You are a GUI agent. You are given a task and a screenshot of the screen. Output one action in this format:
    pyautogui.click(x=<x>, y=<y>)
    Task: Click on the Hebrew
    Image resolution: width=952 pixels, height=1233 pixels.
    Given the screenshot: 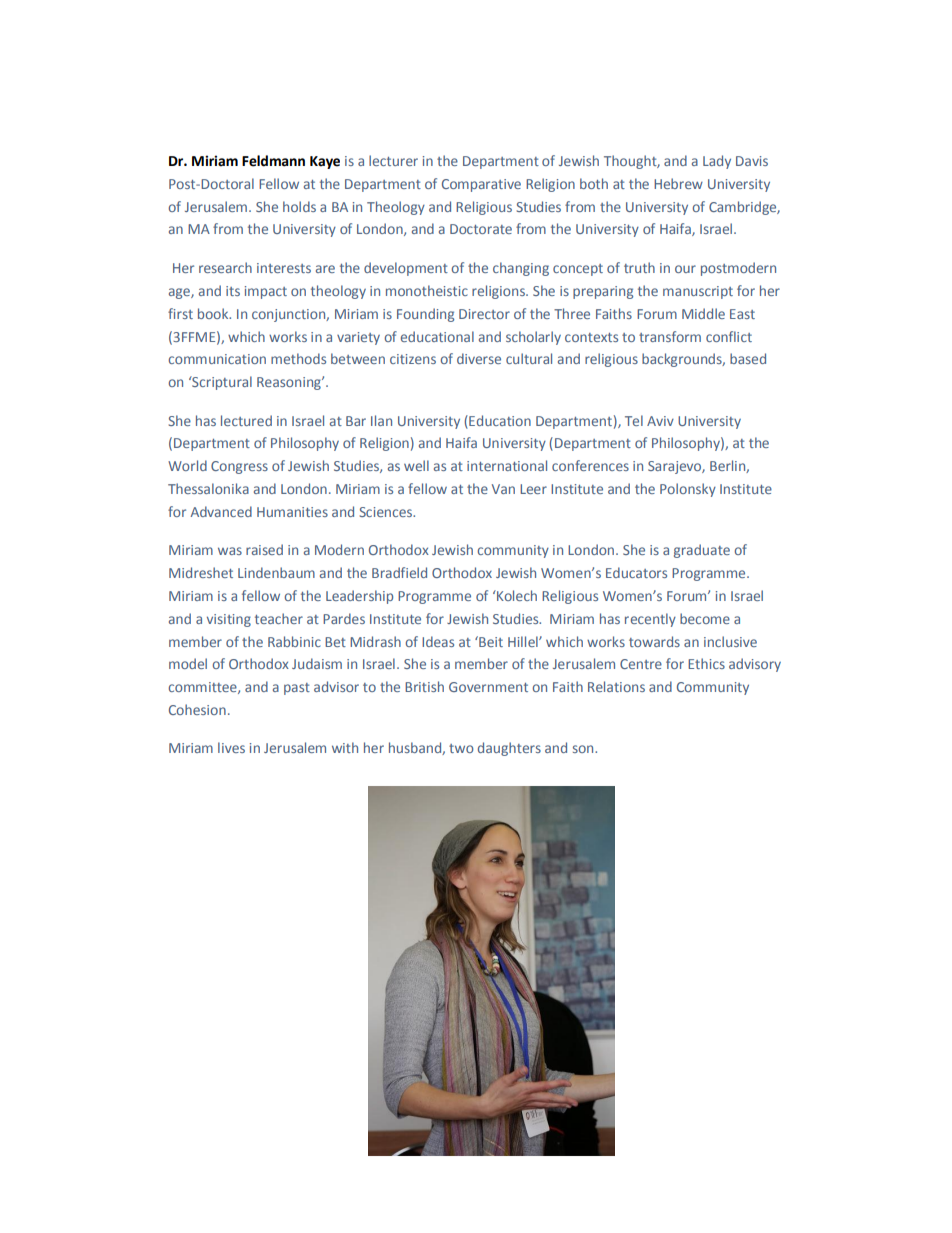 What is the action you would take?
    pyautogui.click(x=678, y=183)
